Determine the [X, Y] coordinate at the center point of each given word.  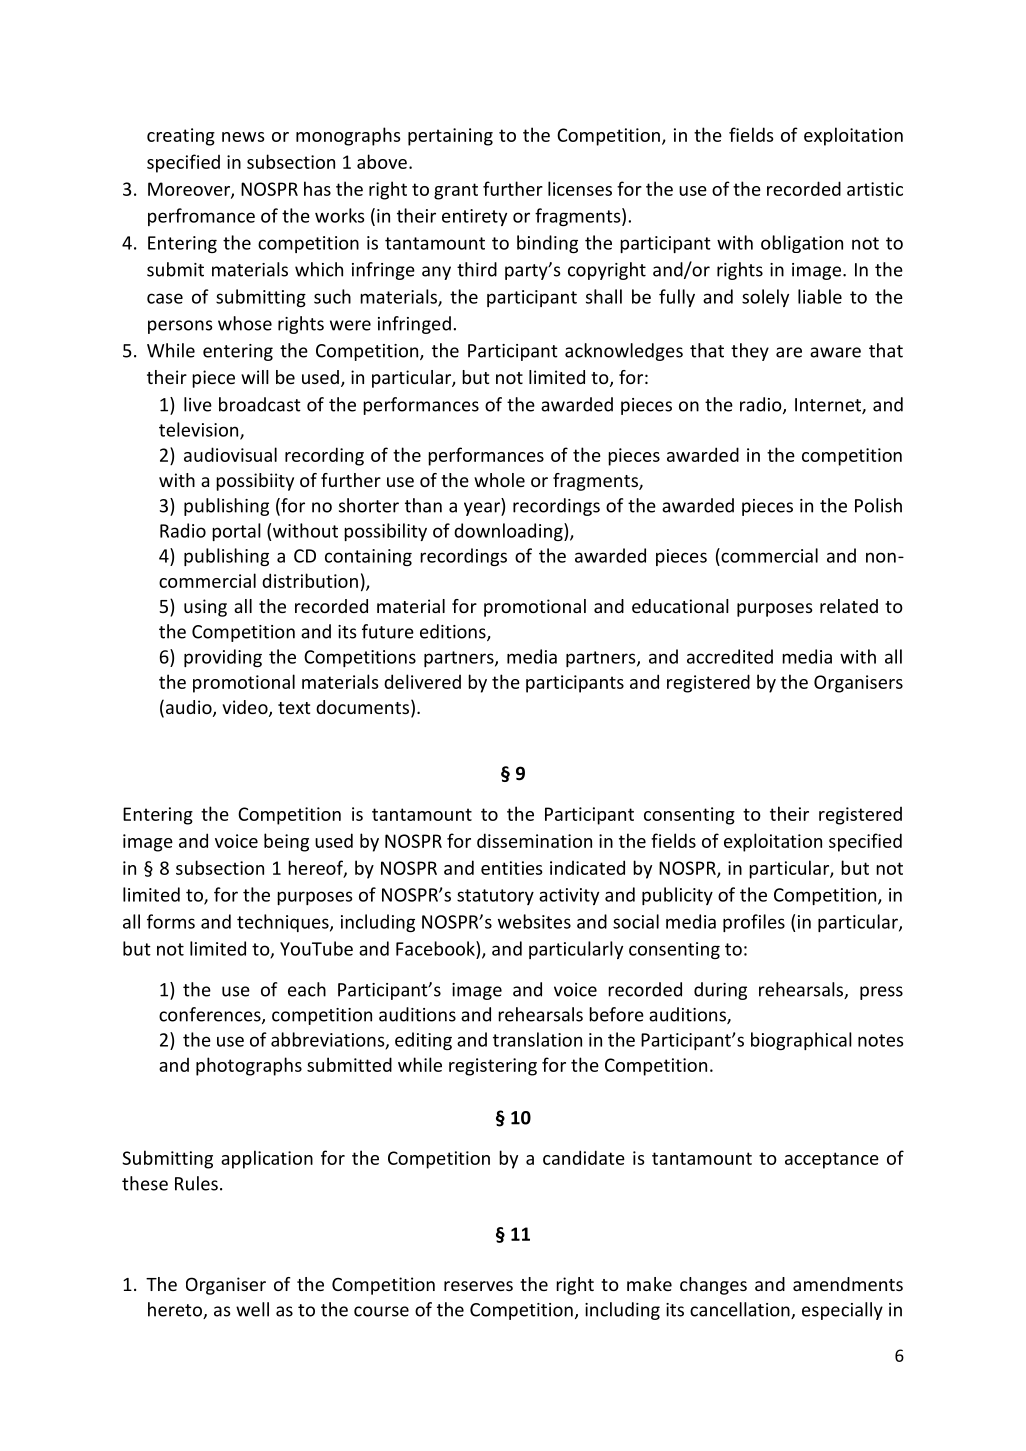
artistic [875, 189]
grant [456, 191]
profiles [754, 923]
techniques [284, 923]
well [252, 1309]
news [243, 137]
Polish [878, 505]
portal [236, 532]
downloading [509, 532]
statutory [495, 897]
